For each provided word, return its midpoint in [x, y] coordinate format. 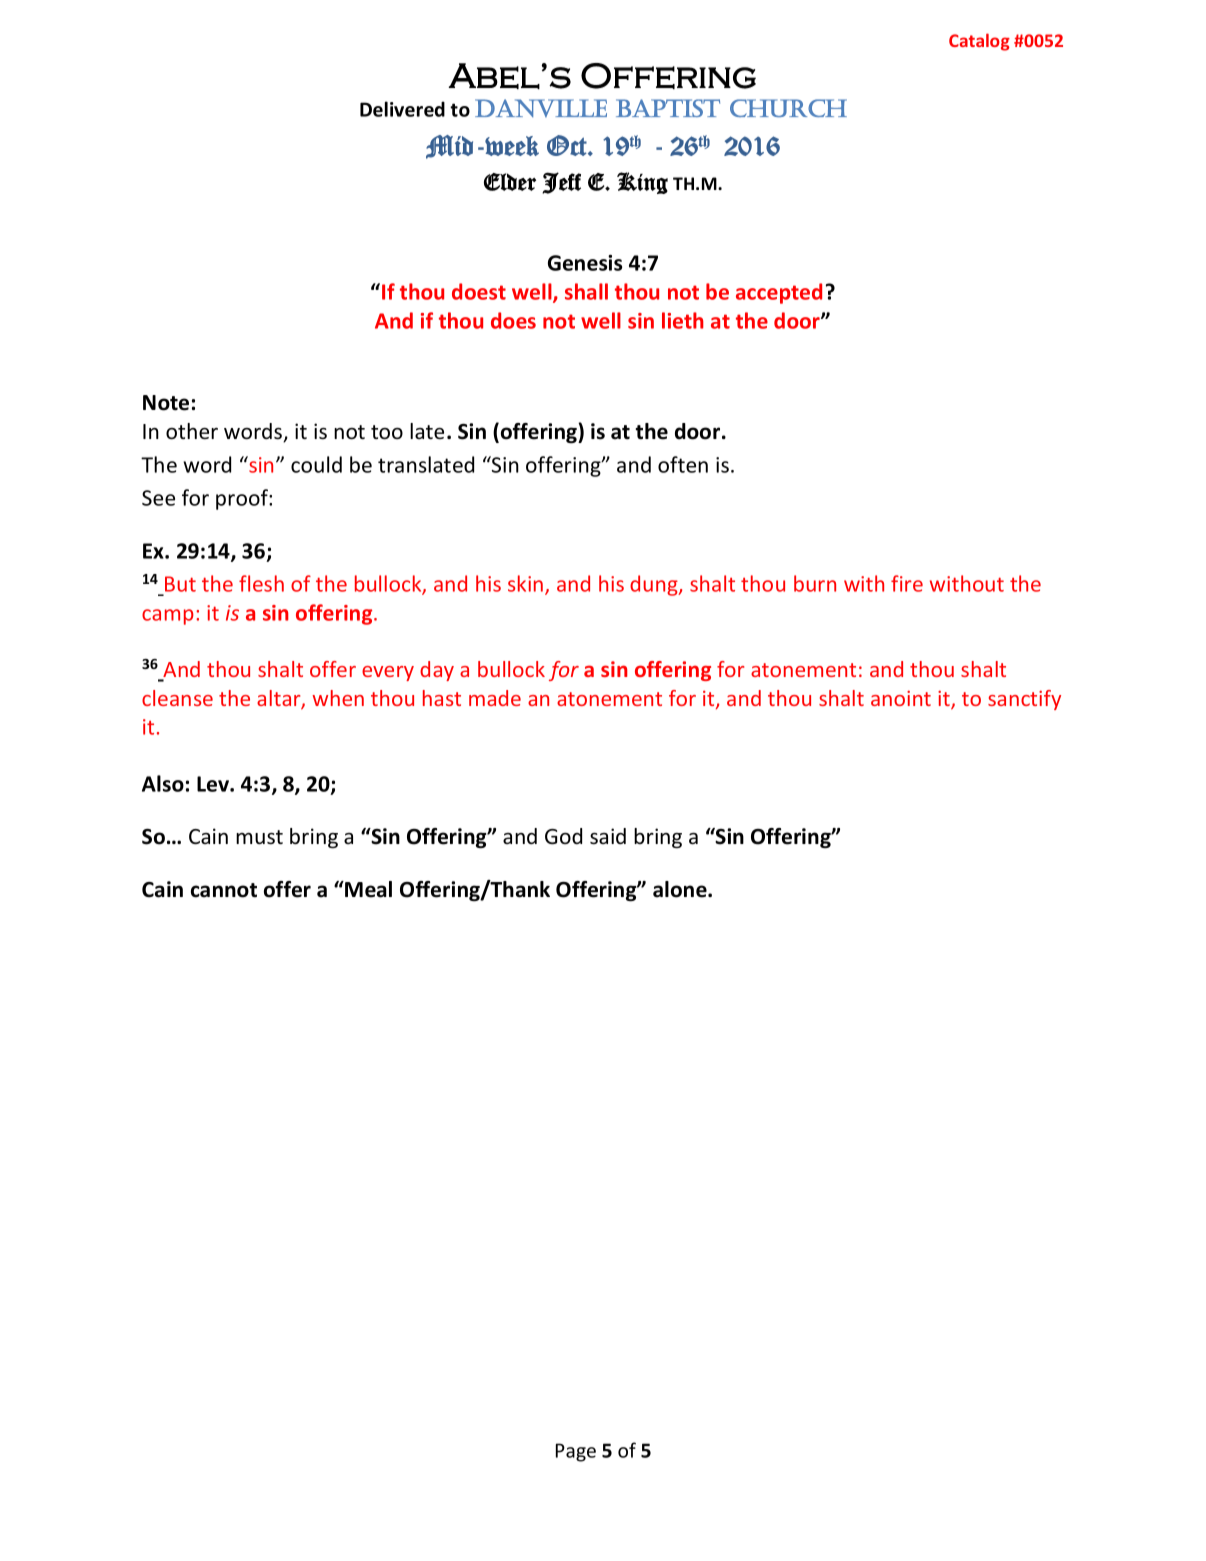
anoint [901, 698]
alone [681, 889]
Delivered [402, 109]
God [563, 836]
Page [576, 1452]
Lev [214, 784]
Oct [568, 145]
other [192, 431]
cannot [224, 890]
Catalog [979, 42]
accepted [779, 293]
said [608, 836]
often [683, 464]
